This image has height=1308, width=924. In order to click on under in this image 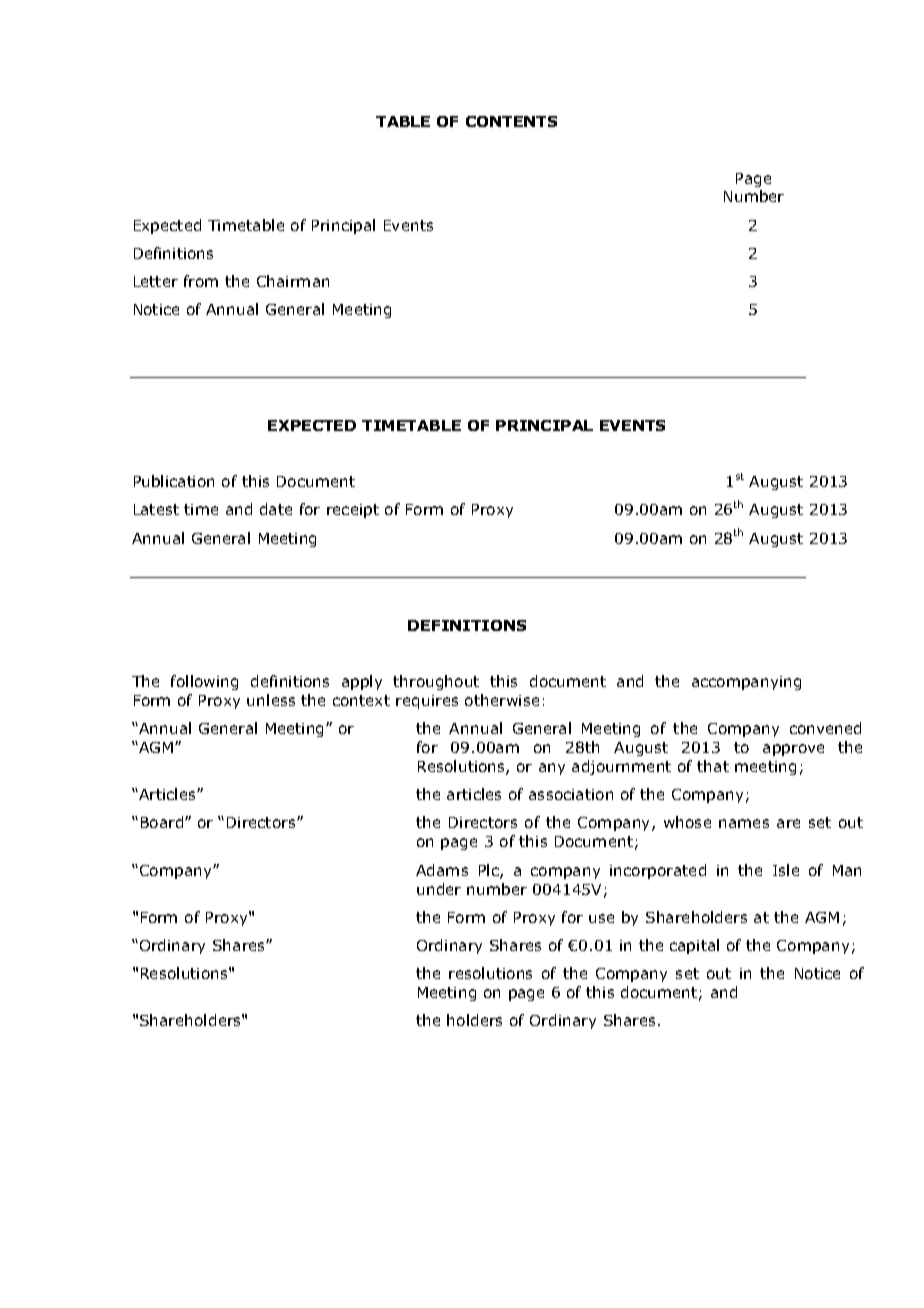, I will do `click(439, 889)`.
